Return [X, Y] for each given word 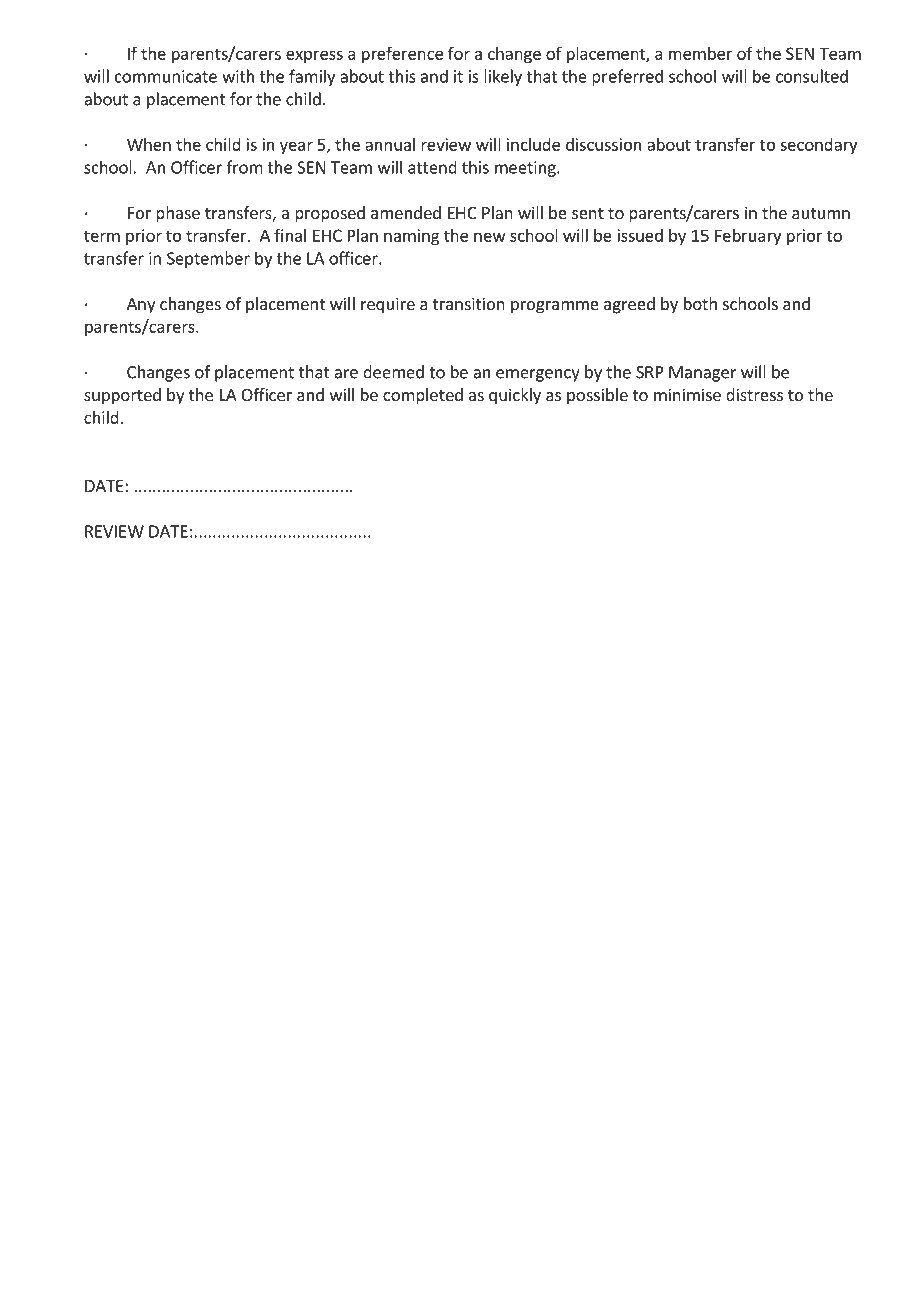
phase [178, 214]
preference [402, 54]
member [700, 53]
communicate [166, 76]
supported [122, 396]
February [748, 237]
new [490, 237]
